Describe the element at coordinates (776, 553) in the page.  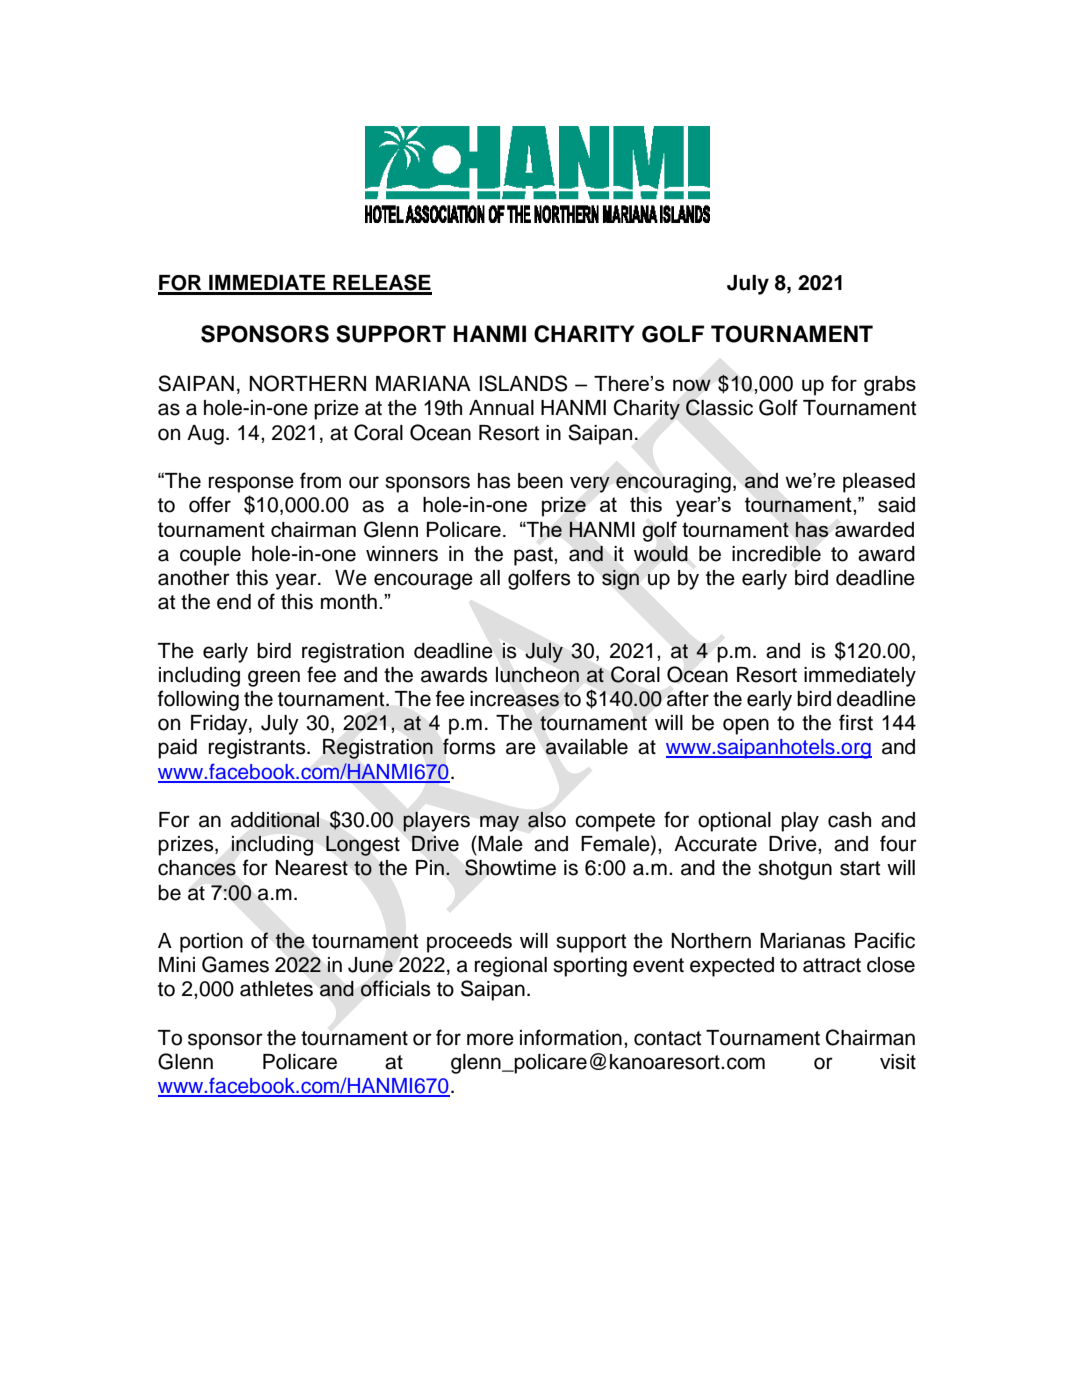
I see `incredible` at that location.
